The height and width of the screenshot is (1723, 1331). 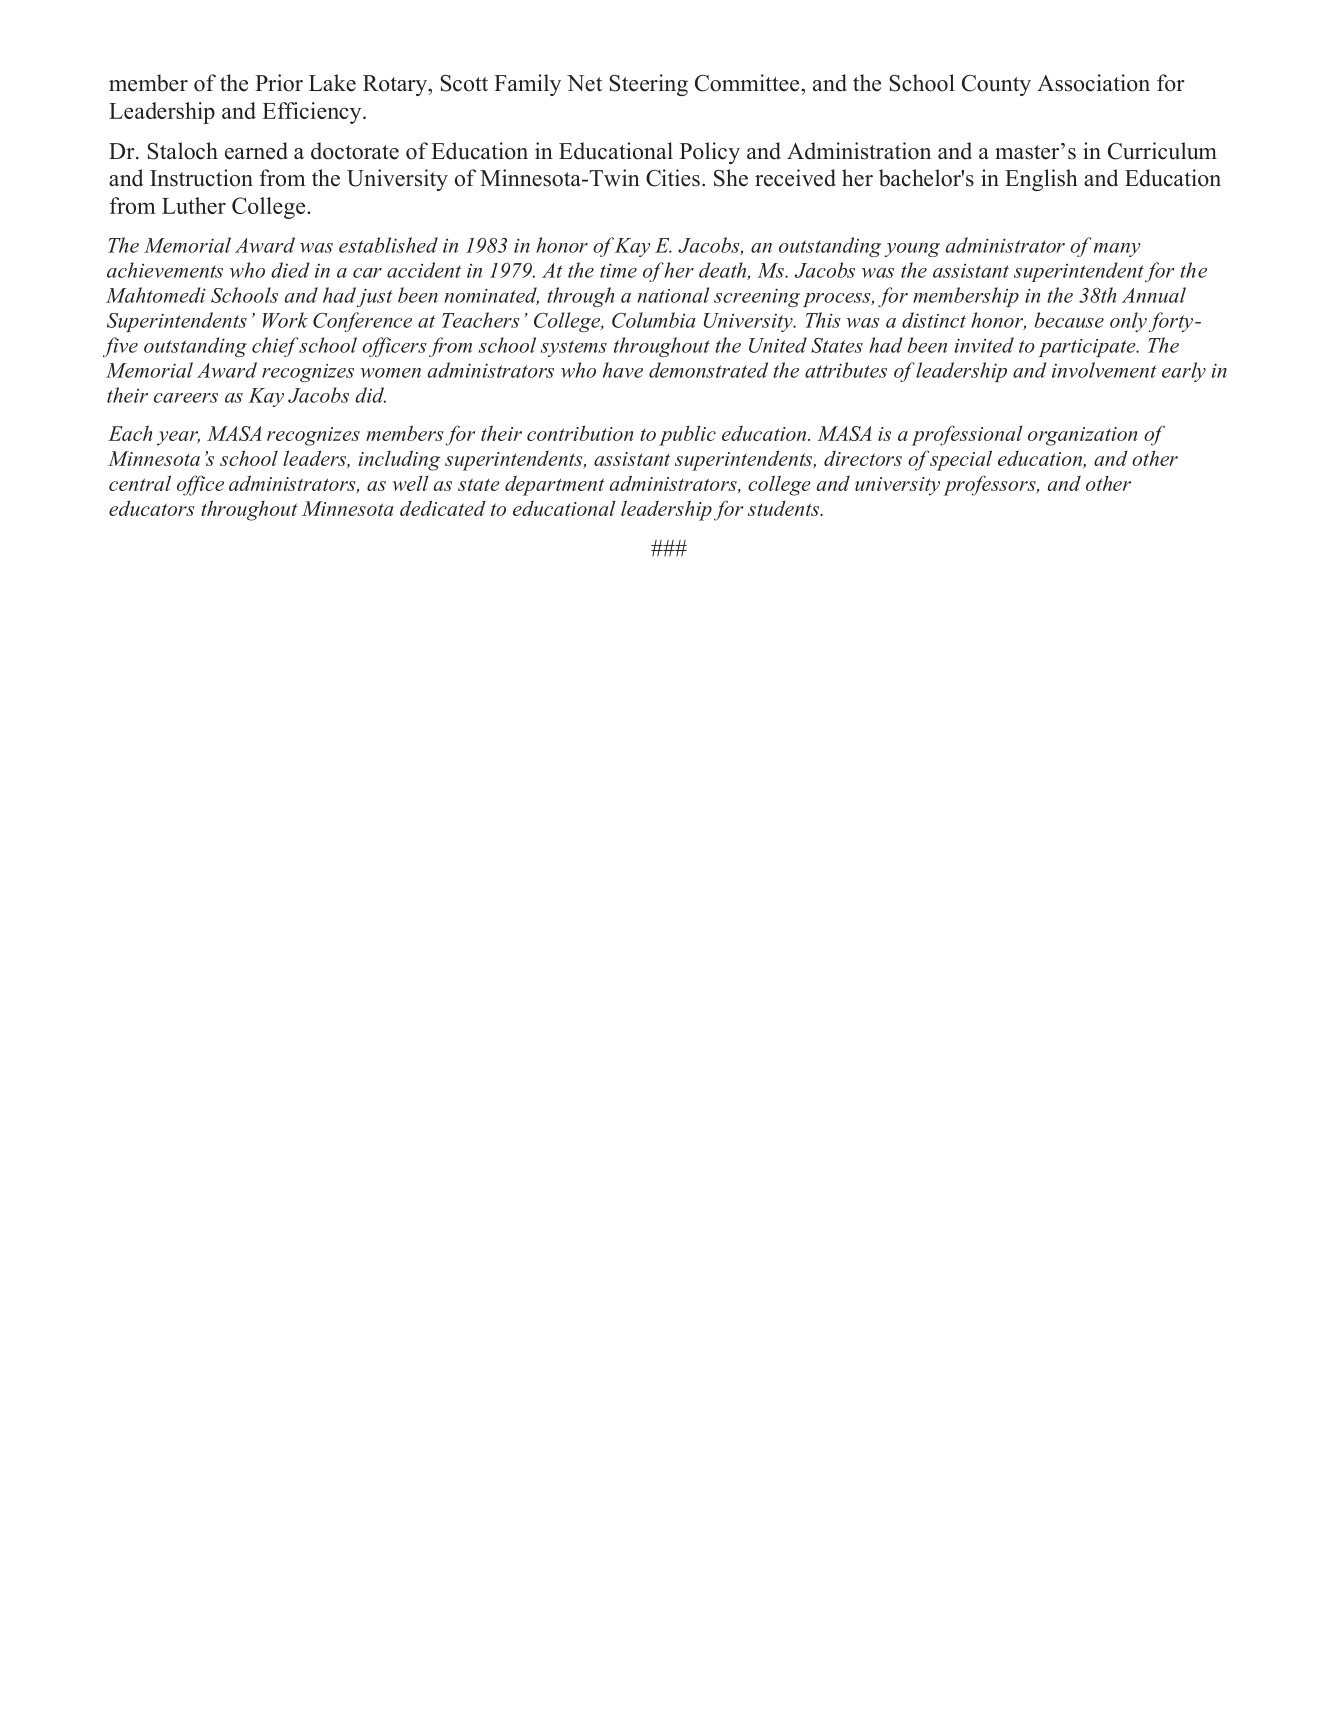 What do you see at coordinates (186, 398) in the screenshot?
I see `careers` at bounding box center [186, 398].
